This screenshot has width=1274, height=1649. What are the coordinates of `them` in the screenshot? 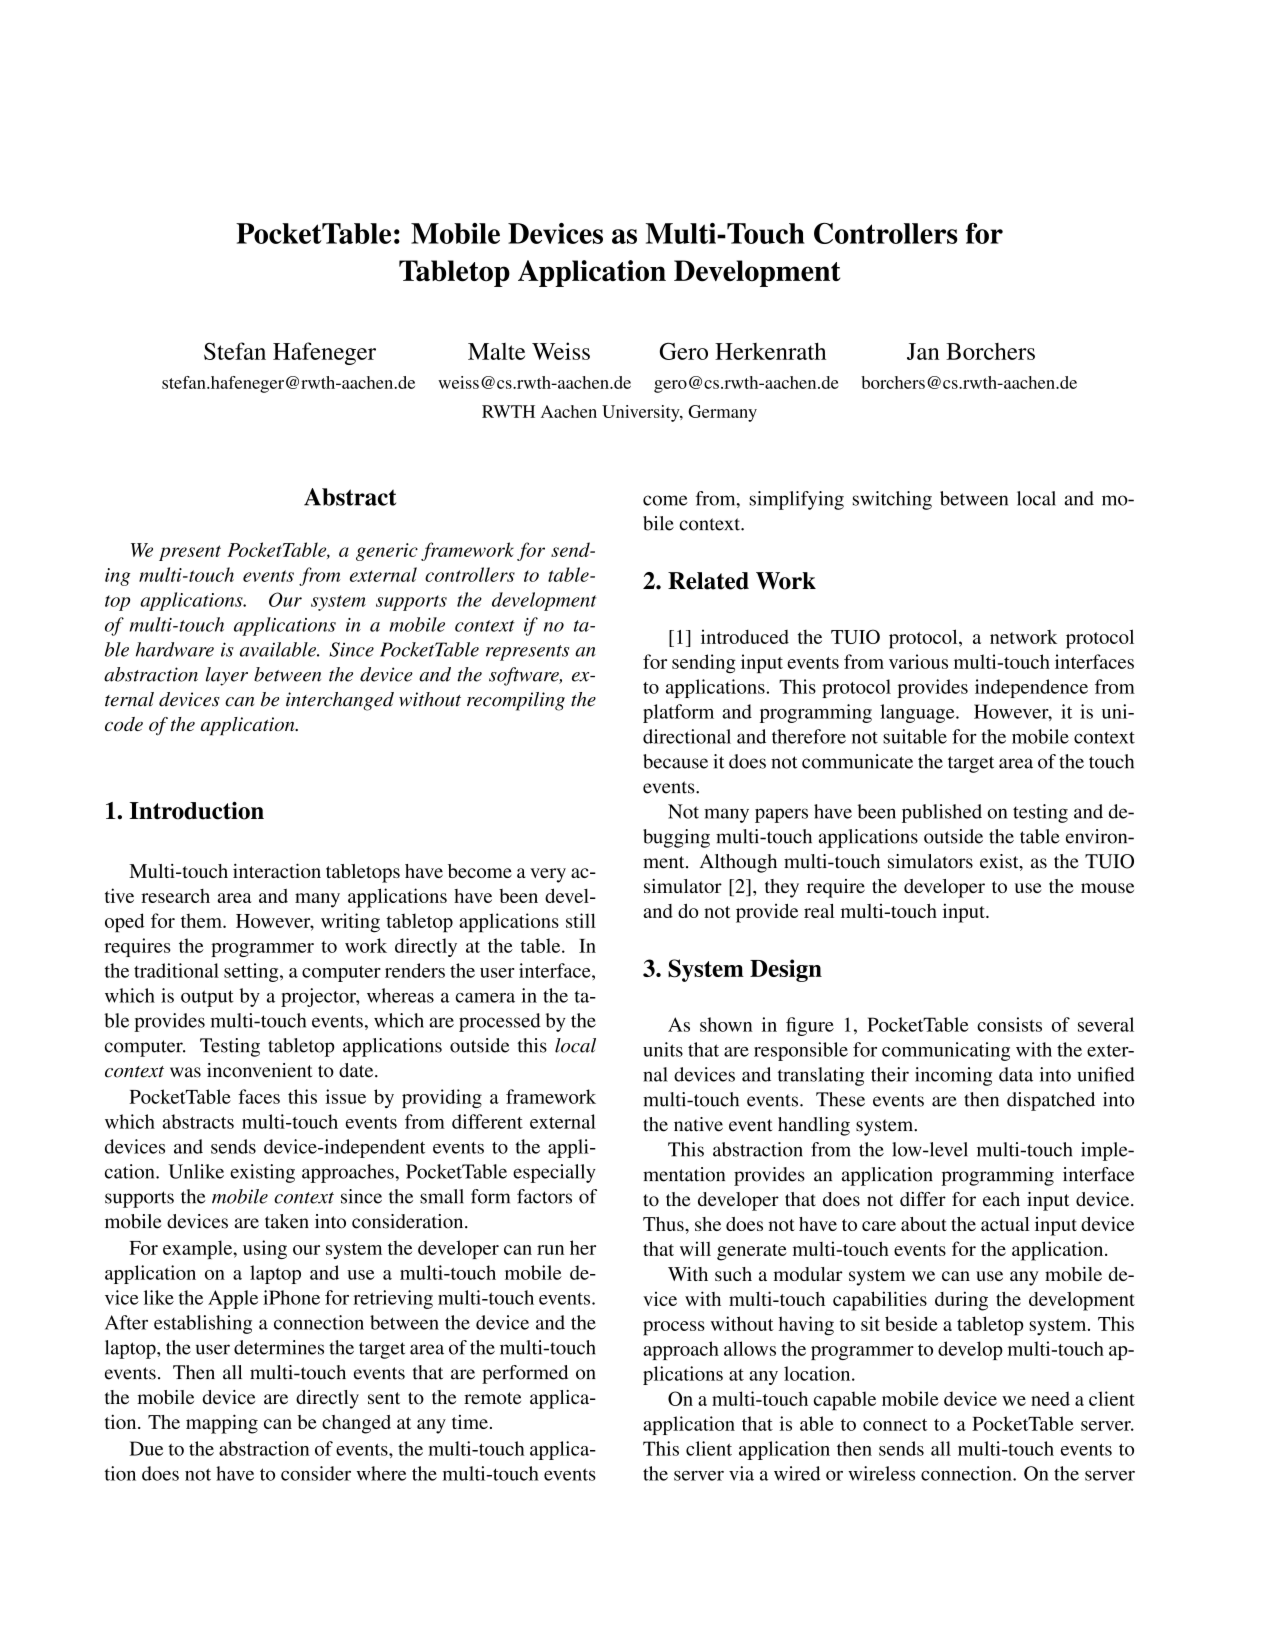 It's located at (202, 920).
